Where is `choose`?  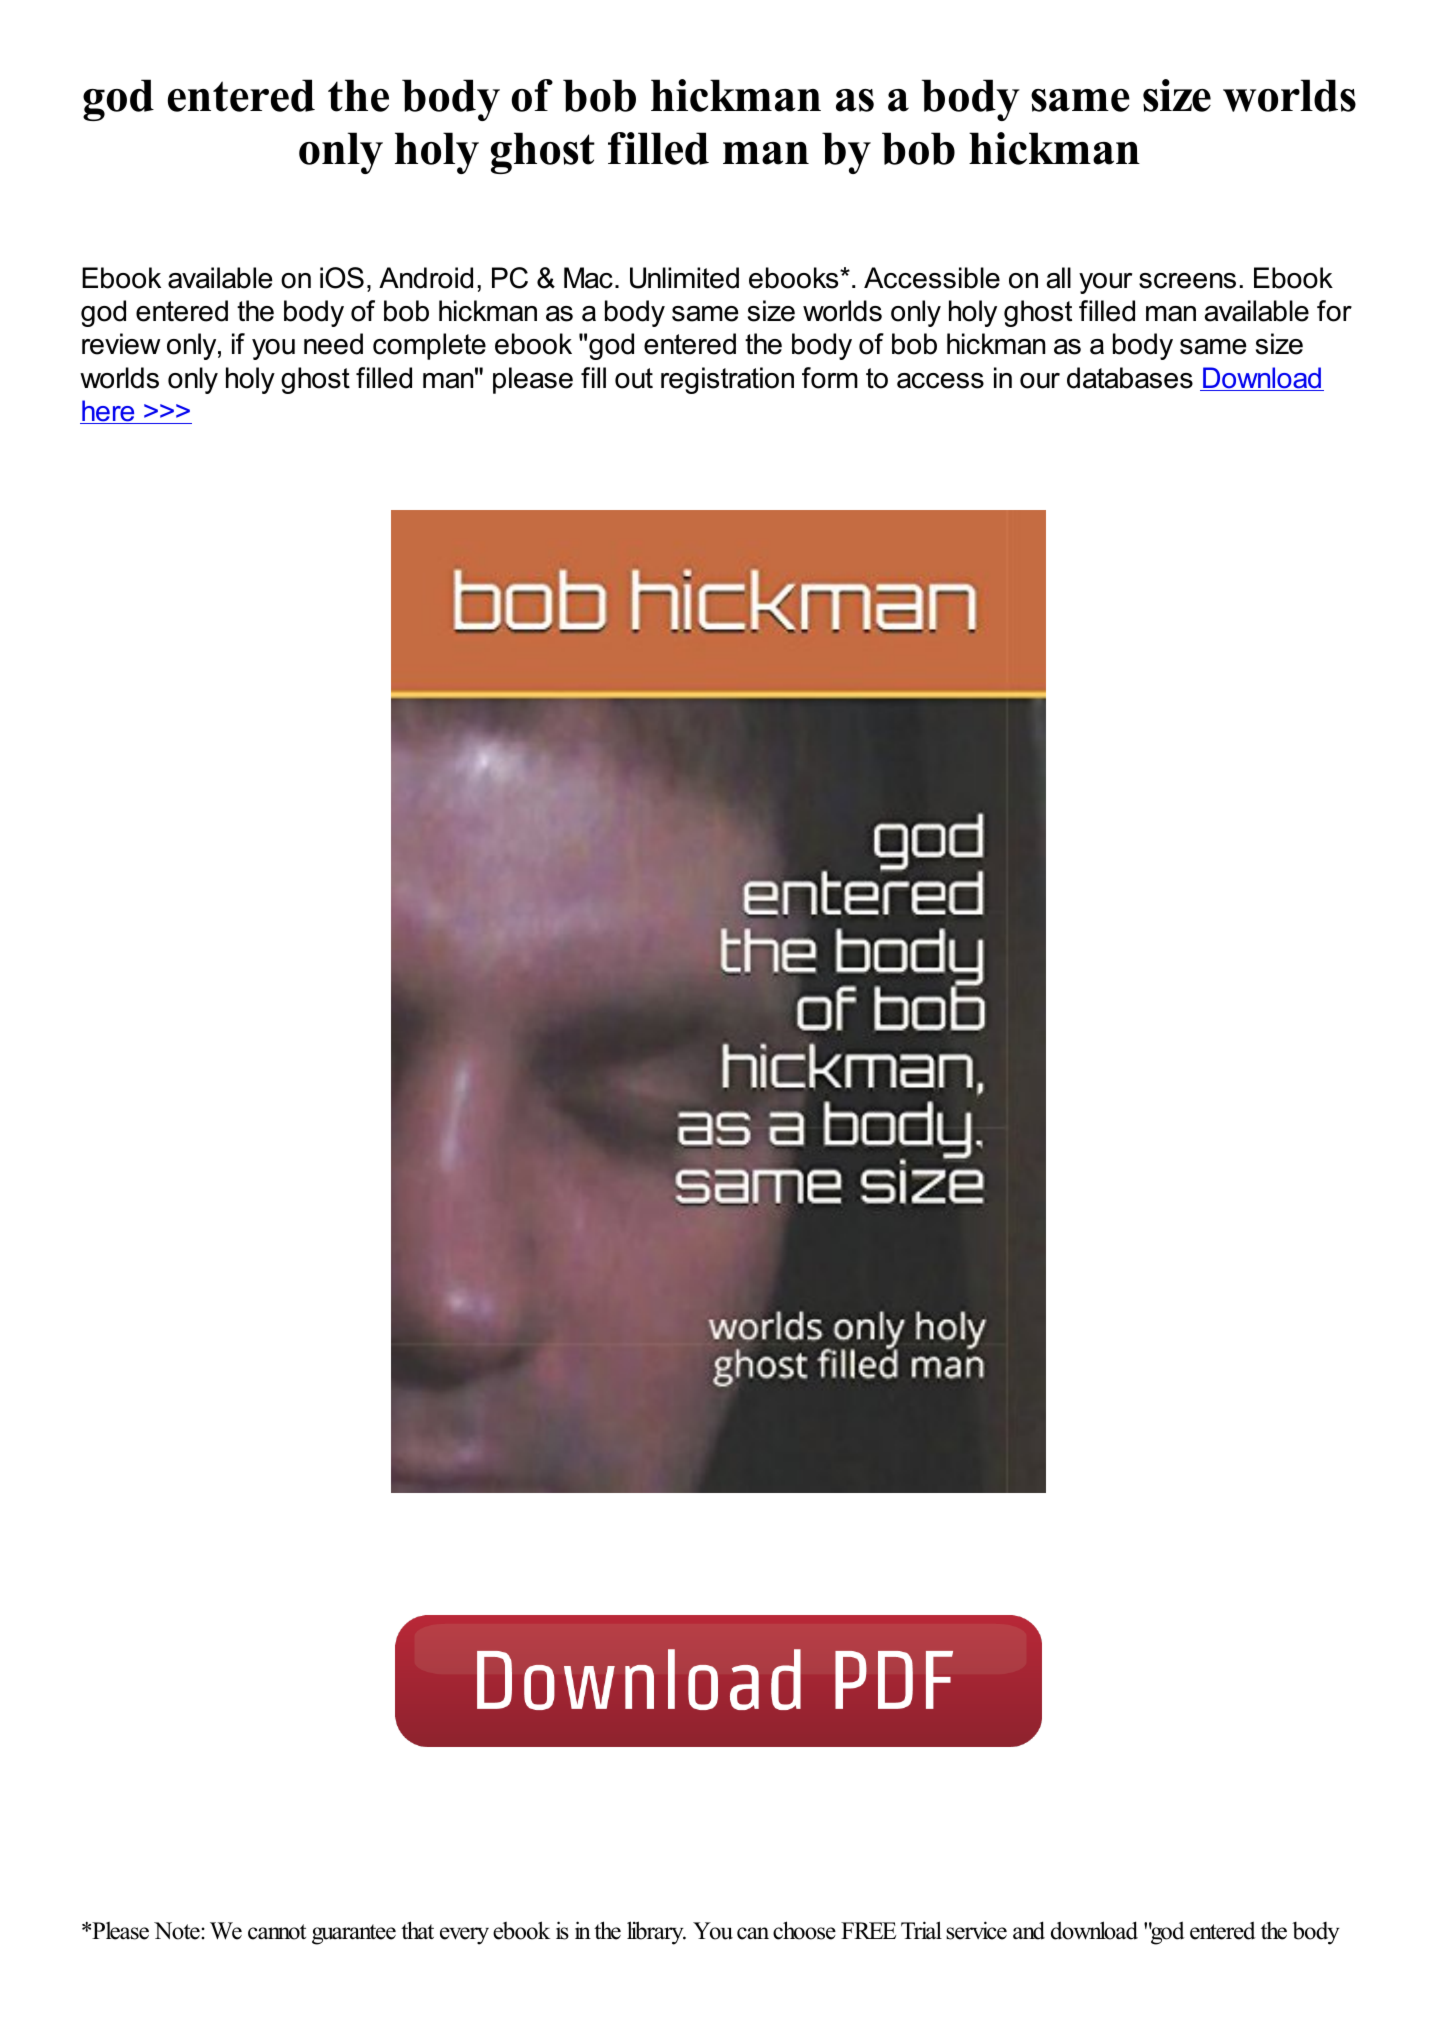 choose is located at coordinates (804, 1930).
